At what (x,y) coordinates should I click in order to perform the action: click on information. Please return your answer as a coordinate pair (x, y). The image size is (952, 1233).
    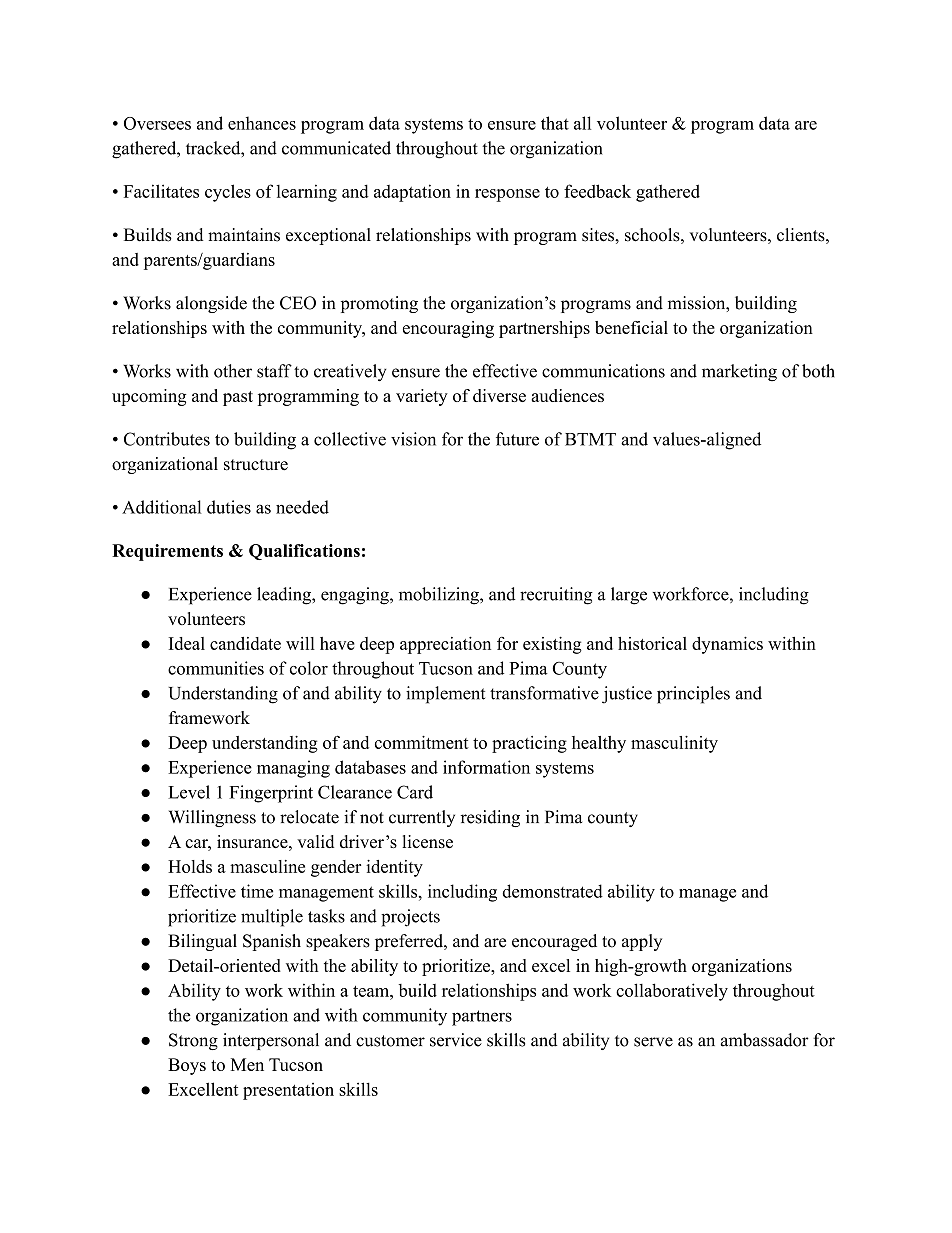
    Looking at the image, I should click on (486, 767).
